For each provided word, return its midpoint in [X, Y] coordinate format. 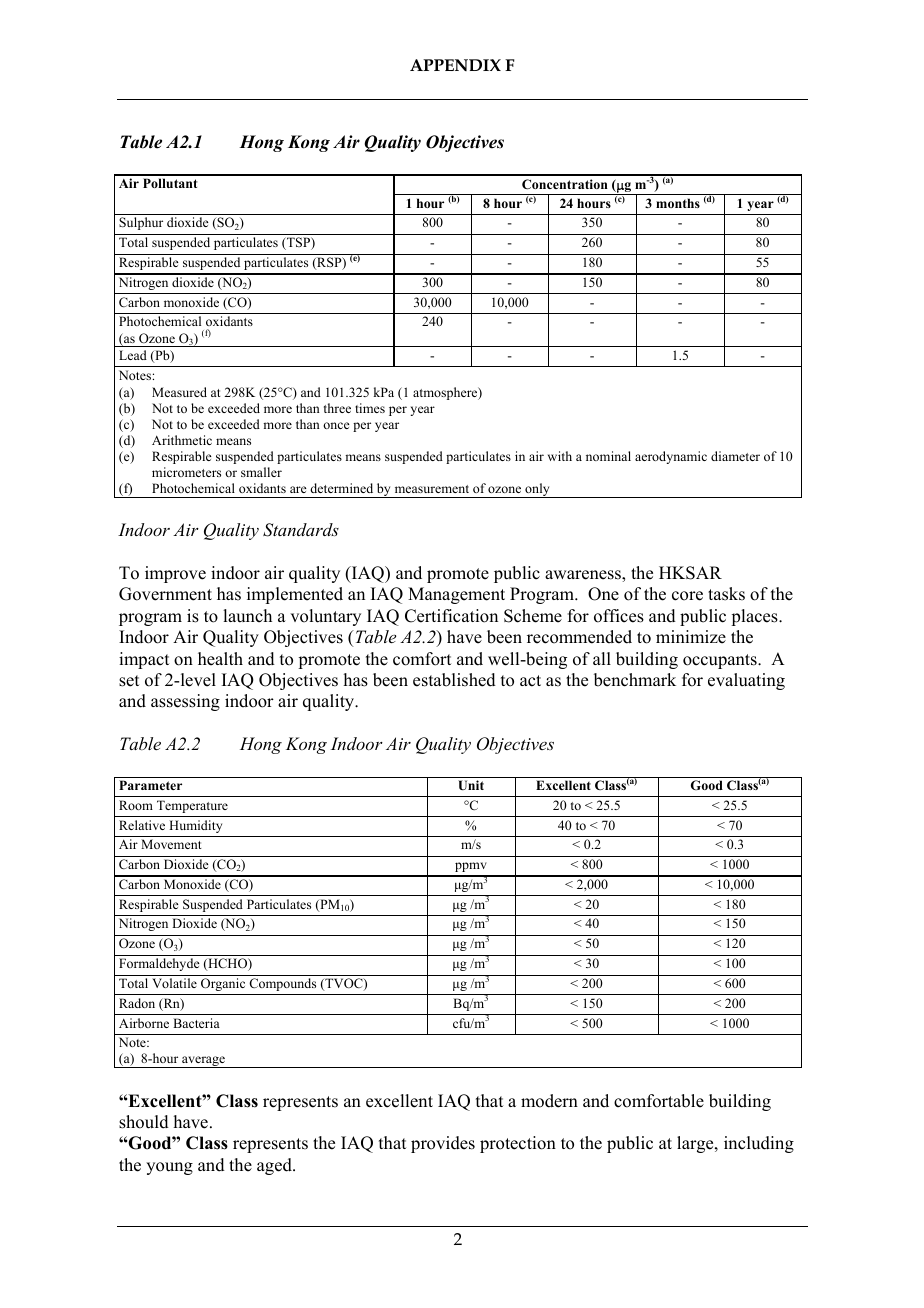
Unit [471, 785]
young [169, 1168]
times [370, 408]
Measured [179, 392]
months [678, 203]
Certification [451, 616]
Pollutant [170, 183]
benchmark [635, 680]
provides [443, 1144]
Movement [171, 844]
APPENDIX [455, 65]
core [687, 596]
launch [247, 616]
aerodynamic [671, 457]
